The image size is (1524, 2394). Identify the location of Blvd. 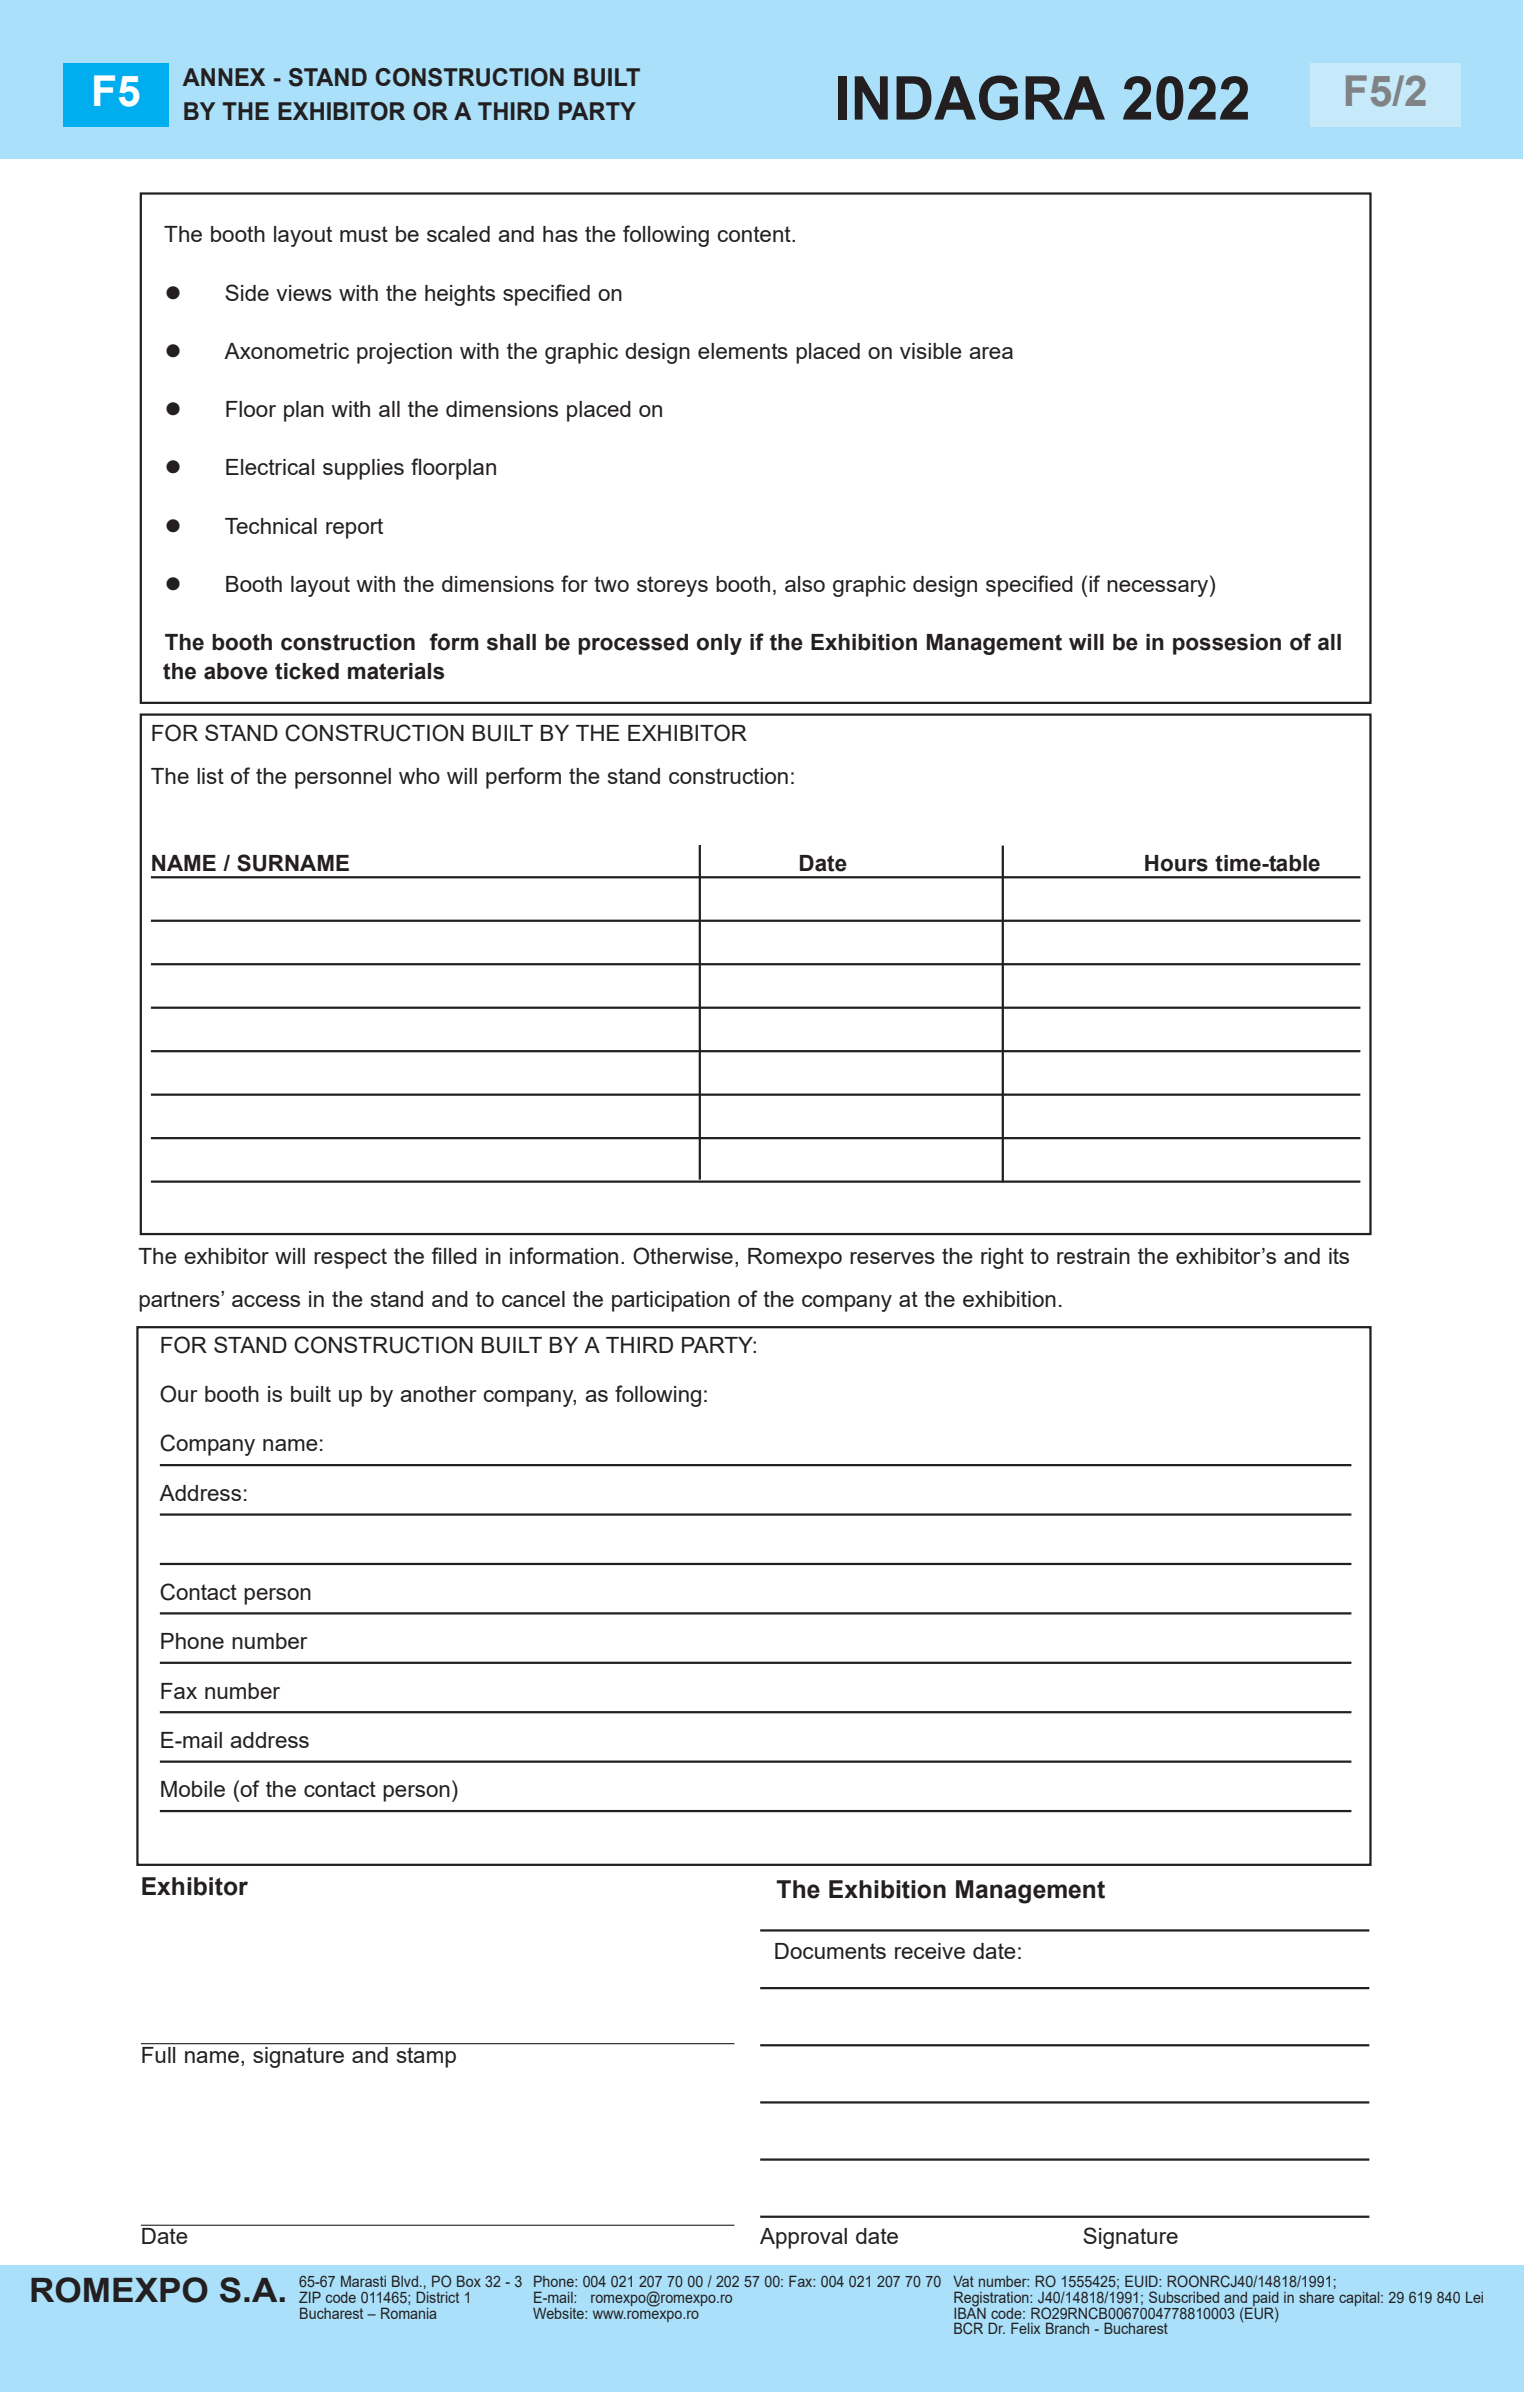
(405, 2281).
